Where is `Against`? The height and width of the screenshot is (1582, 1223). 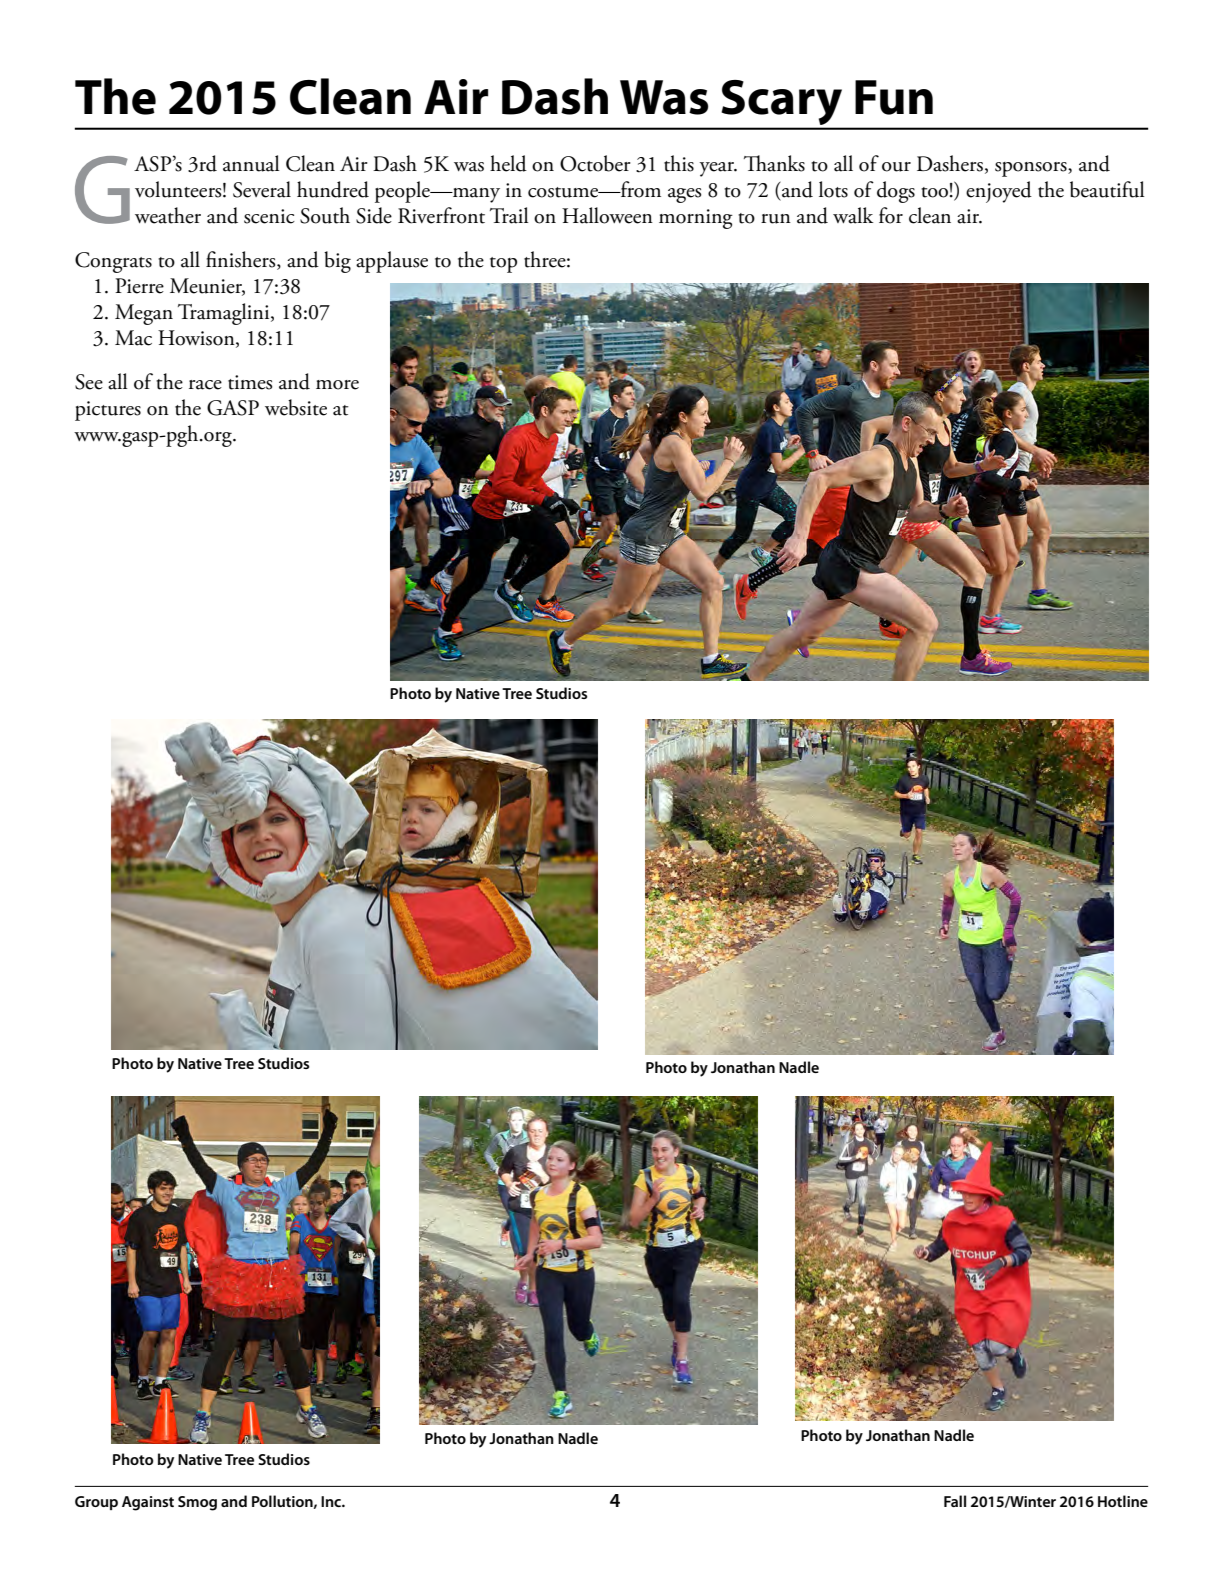 Against is located at coordinates (148, 1503).
